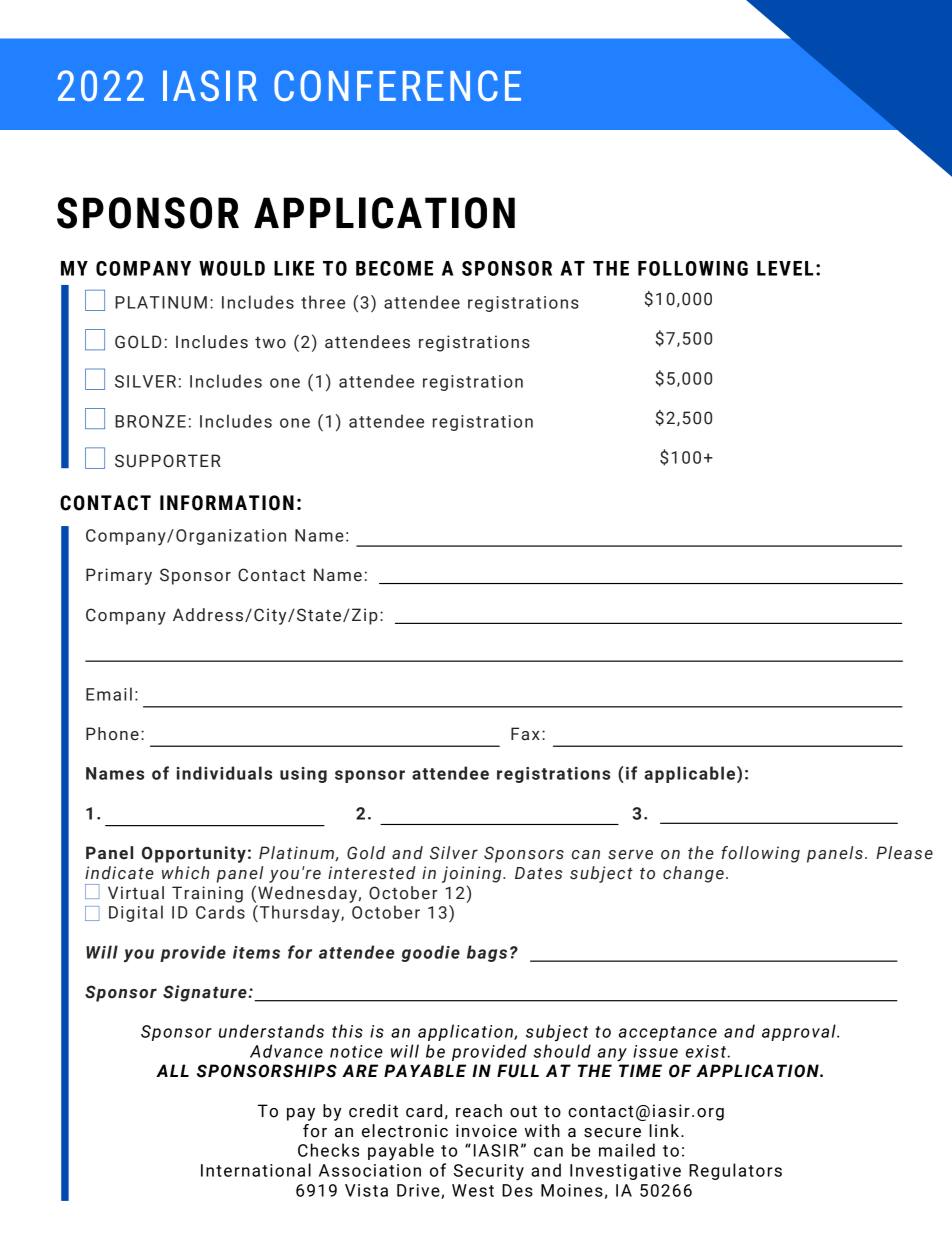 Image resolution: width=952 pixels, height=1233 pixels. Describe the element at coordinates (489, 1172) in the page. I see `Security` at that location.
